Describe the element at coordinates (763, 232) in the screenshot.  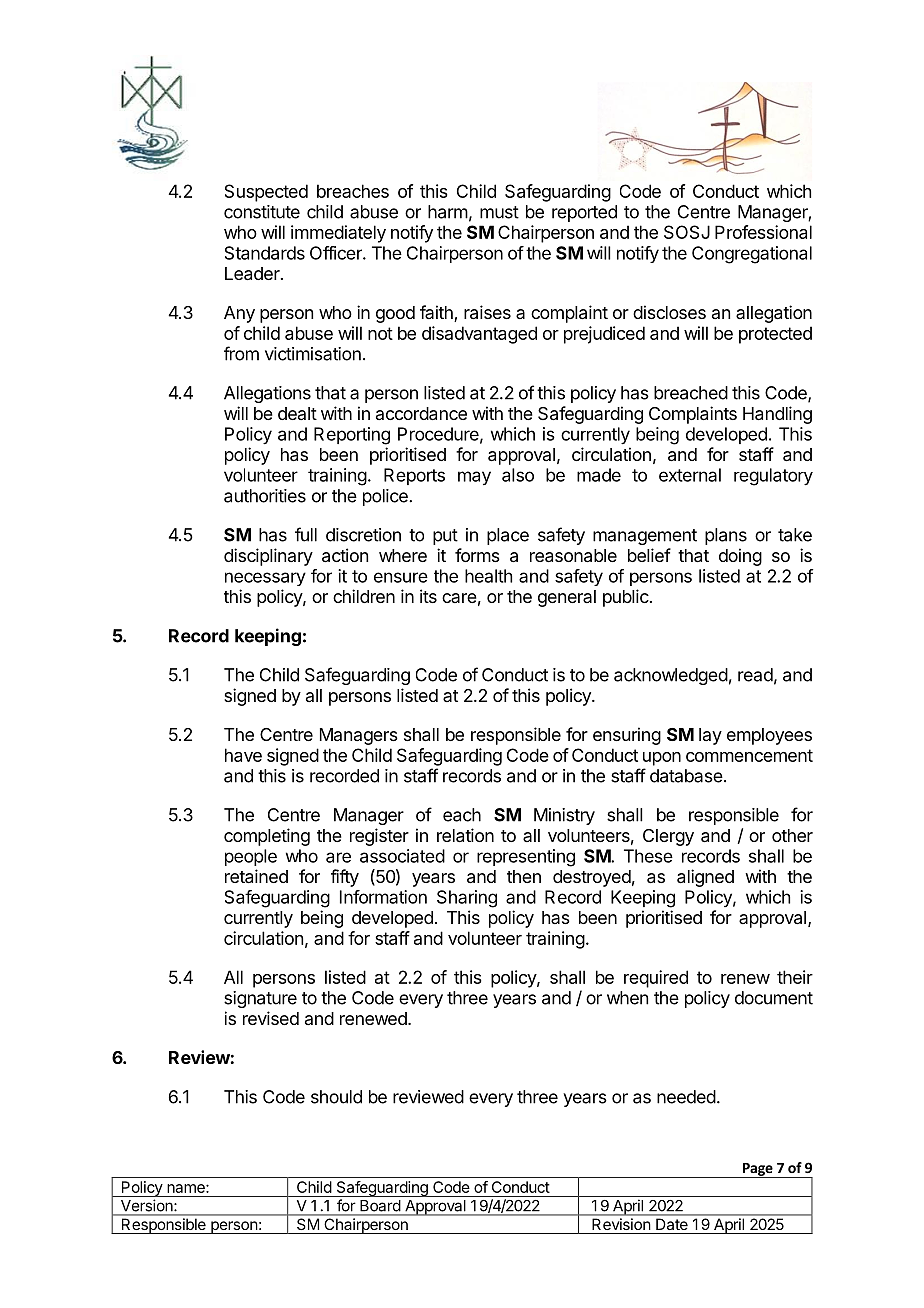
I see `Professional` at that location.
